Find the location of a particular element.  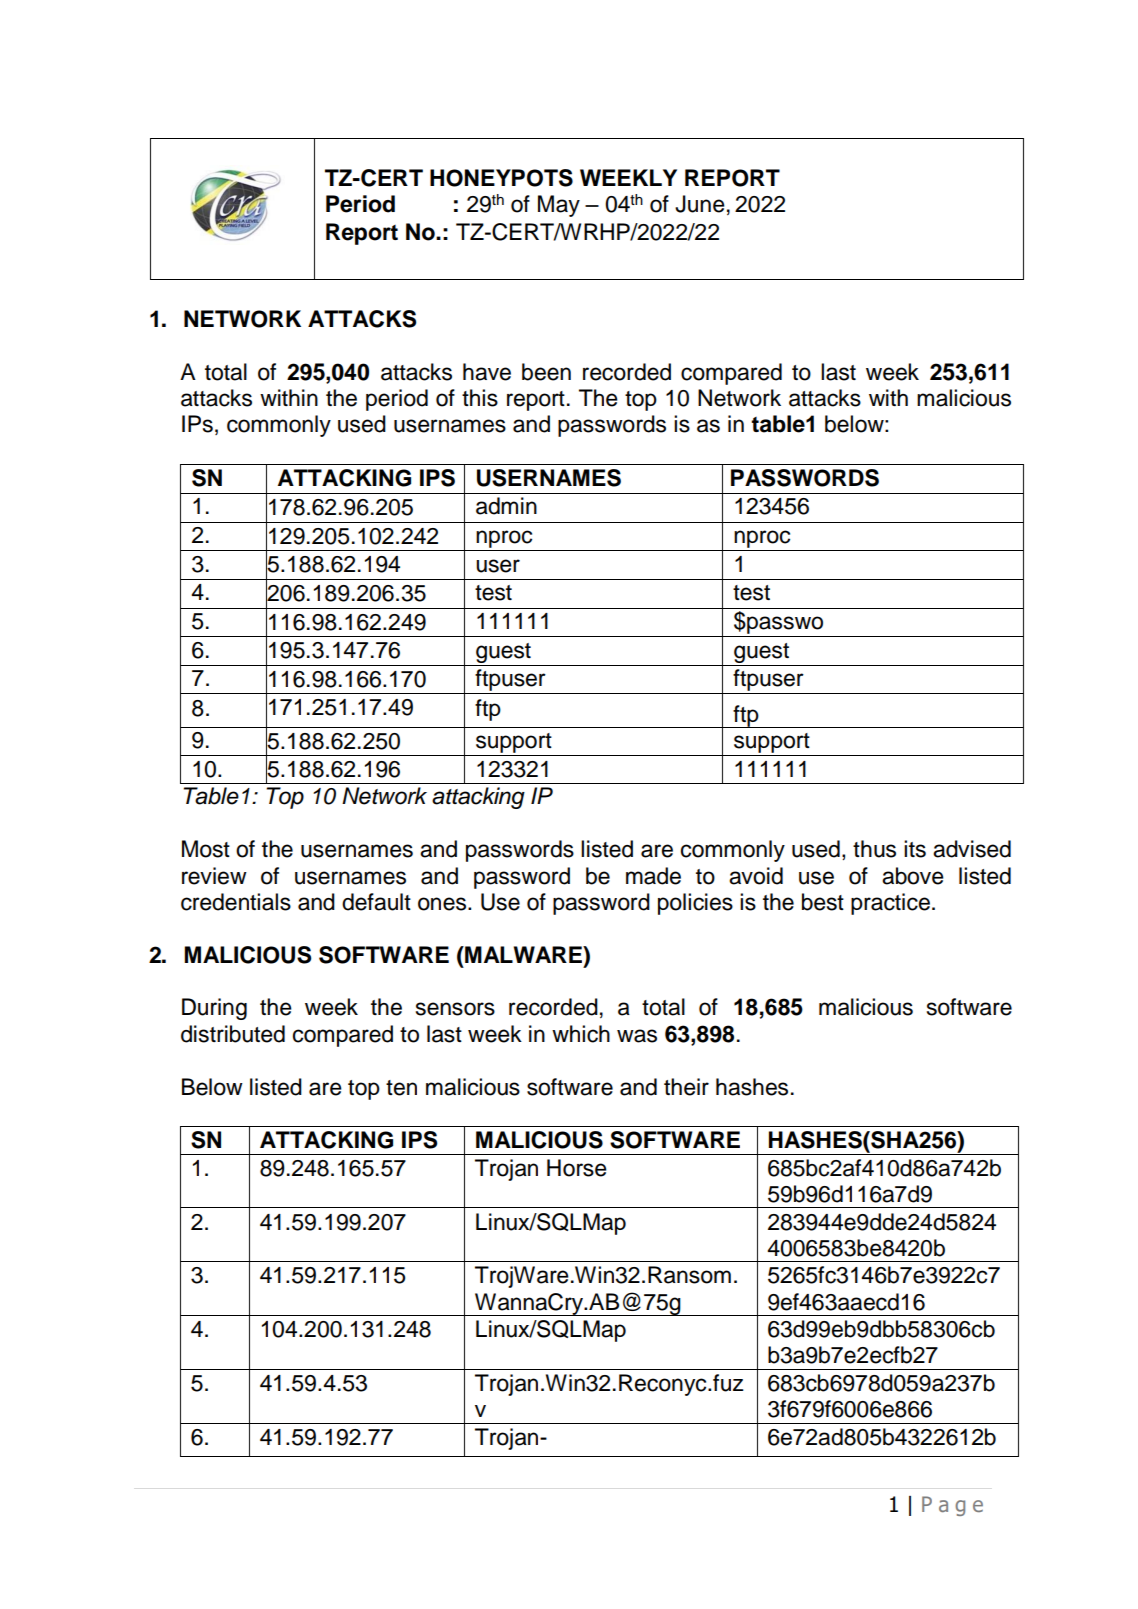

Most is located at coordinates (206, 849).
